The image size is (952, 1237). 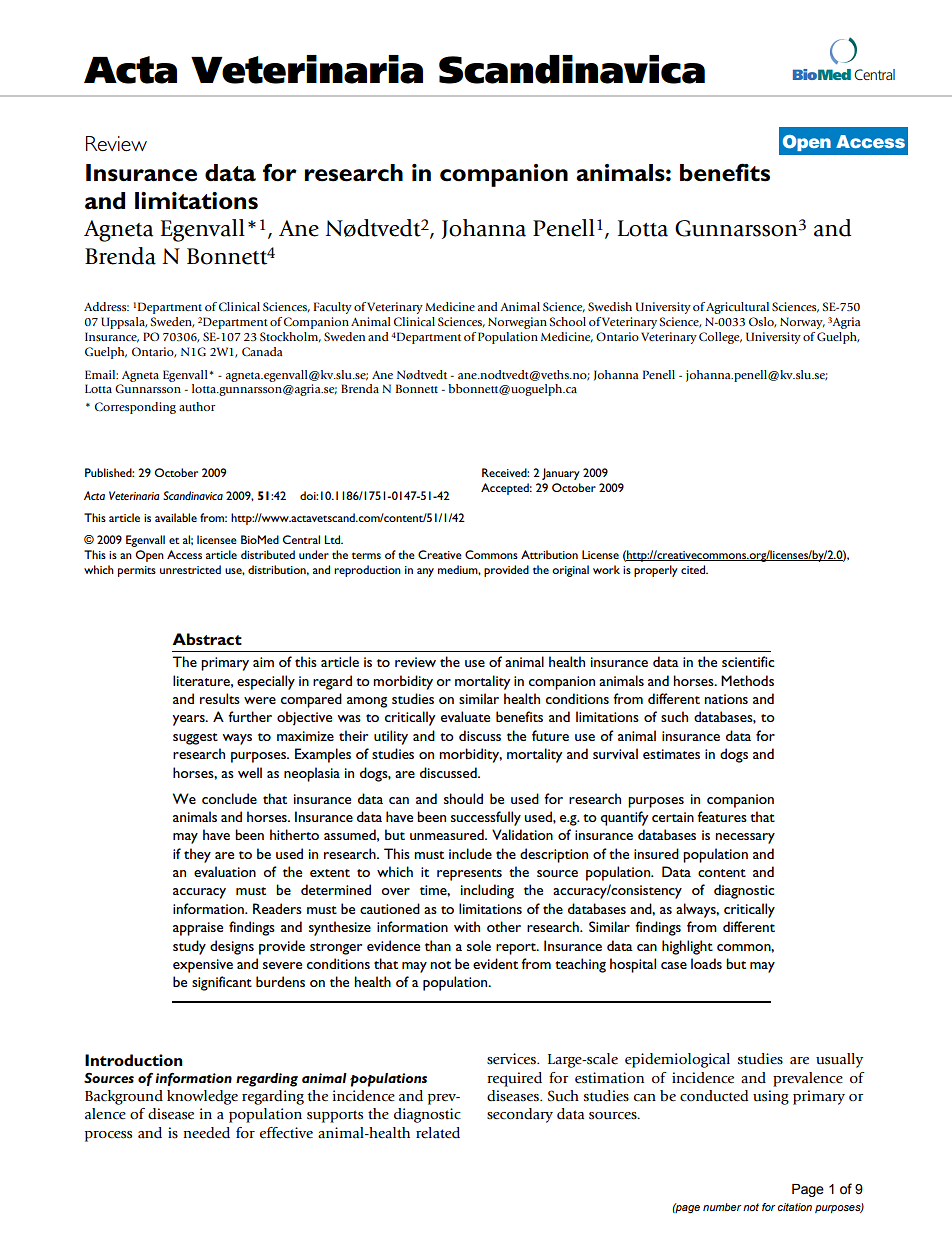 I want to click on any, so click(x=425, y=572).
